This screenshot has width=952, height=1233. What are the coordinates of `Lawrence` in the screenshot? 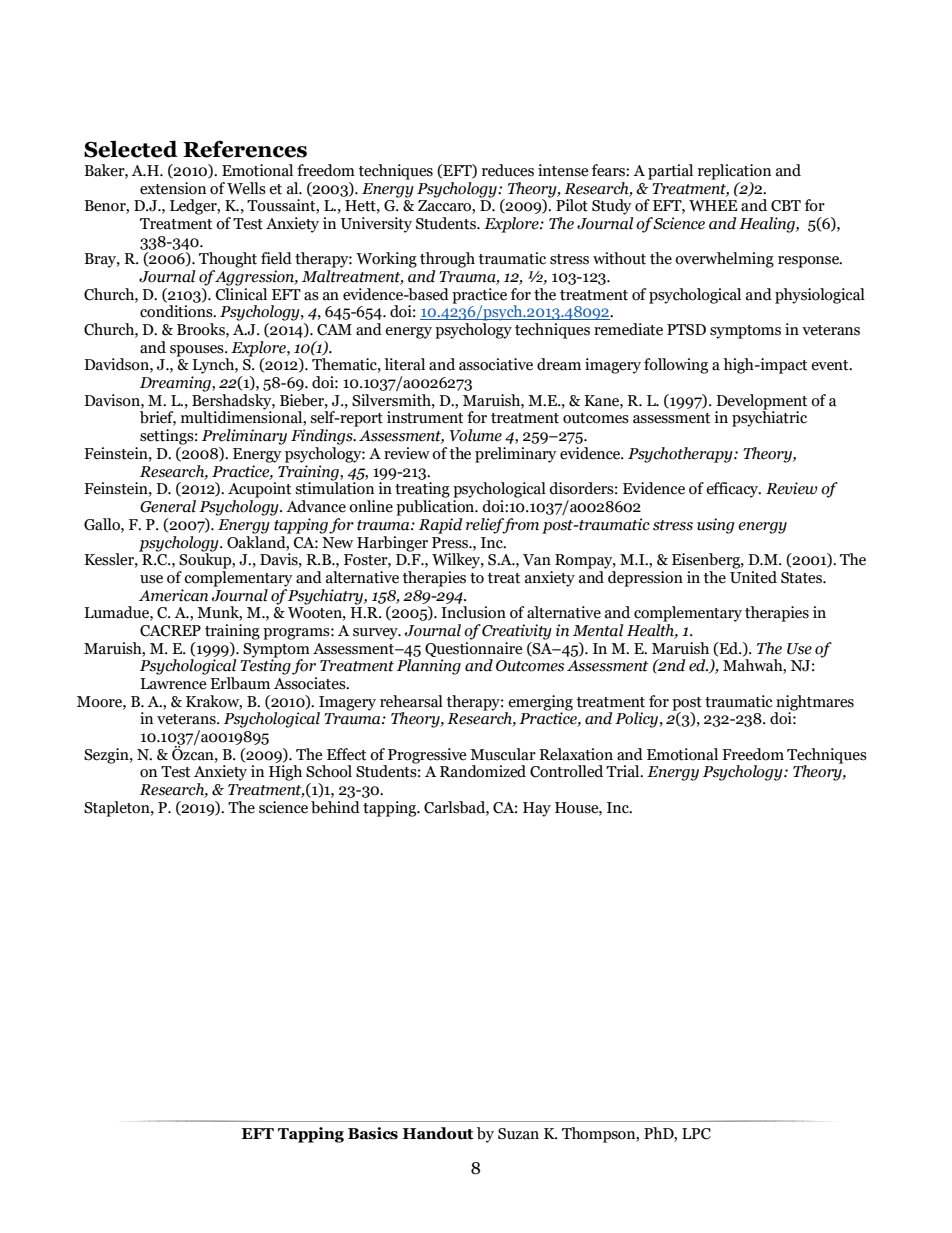 It's located at (173, 684).
